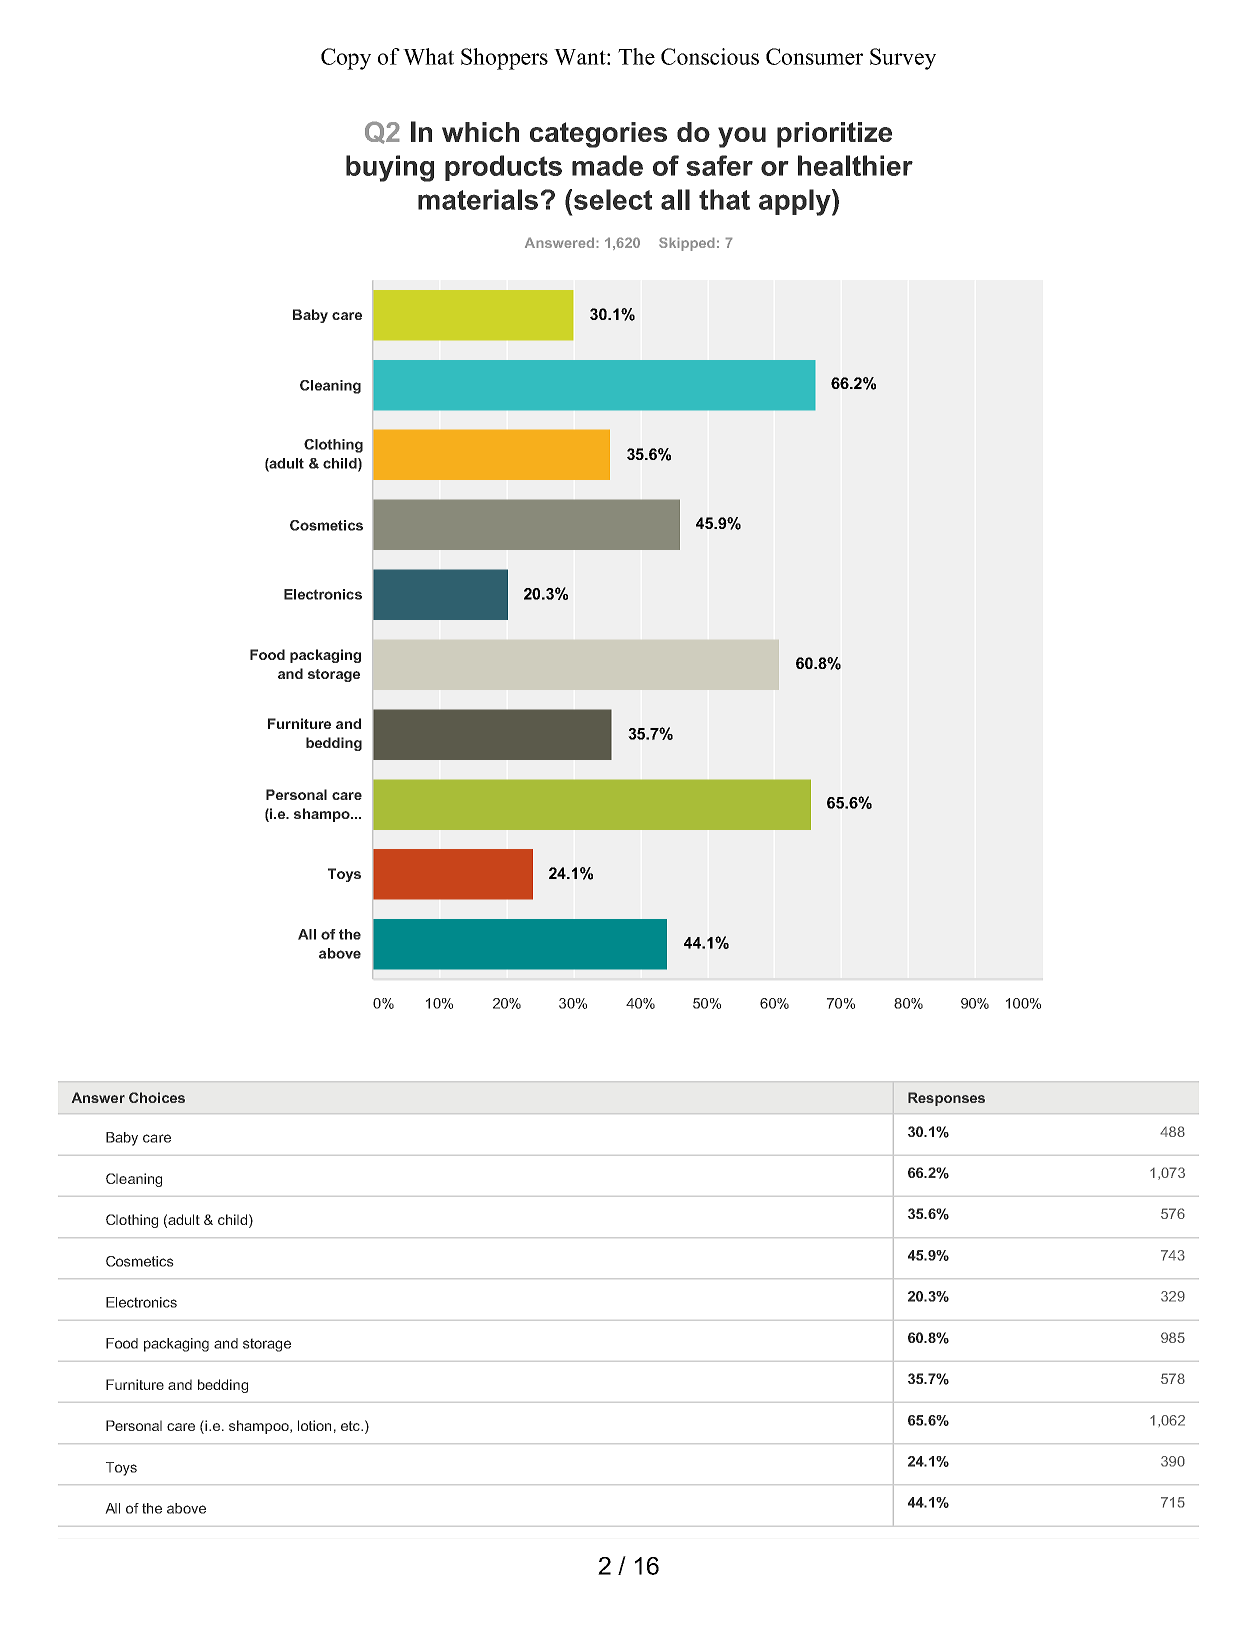 The height and width of the screenshot is (1628, 1258). I want to click on Choices, so click(157, 1097).
